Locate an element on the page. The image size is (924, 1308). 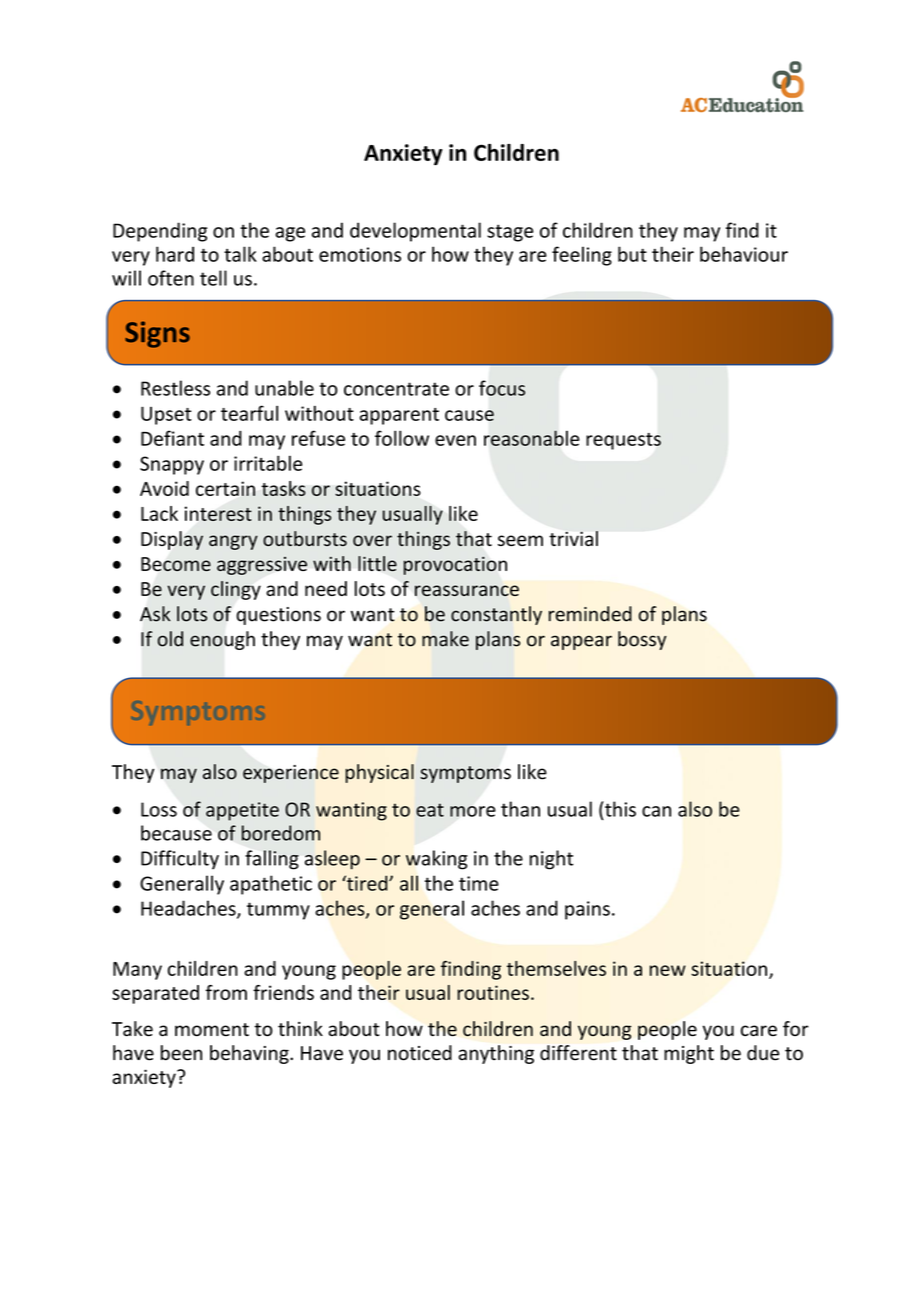
Difficulty is located at coordinates (180, 860).
